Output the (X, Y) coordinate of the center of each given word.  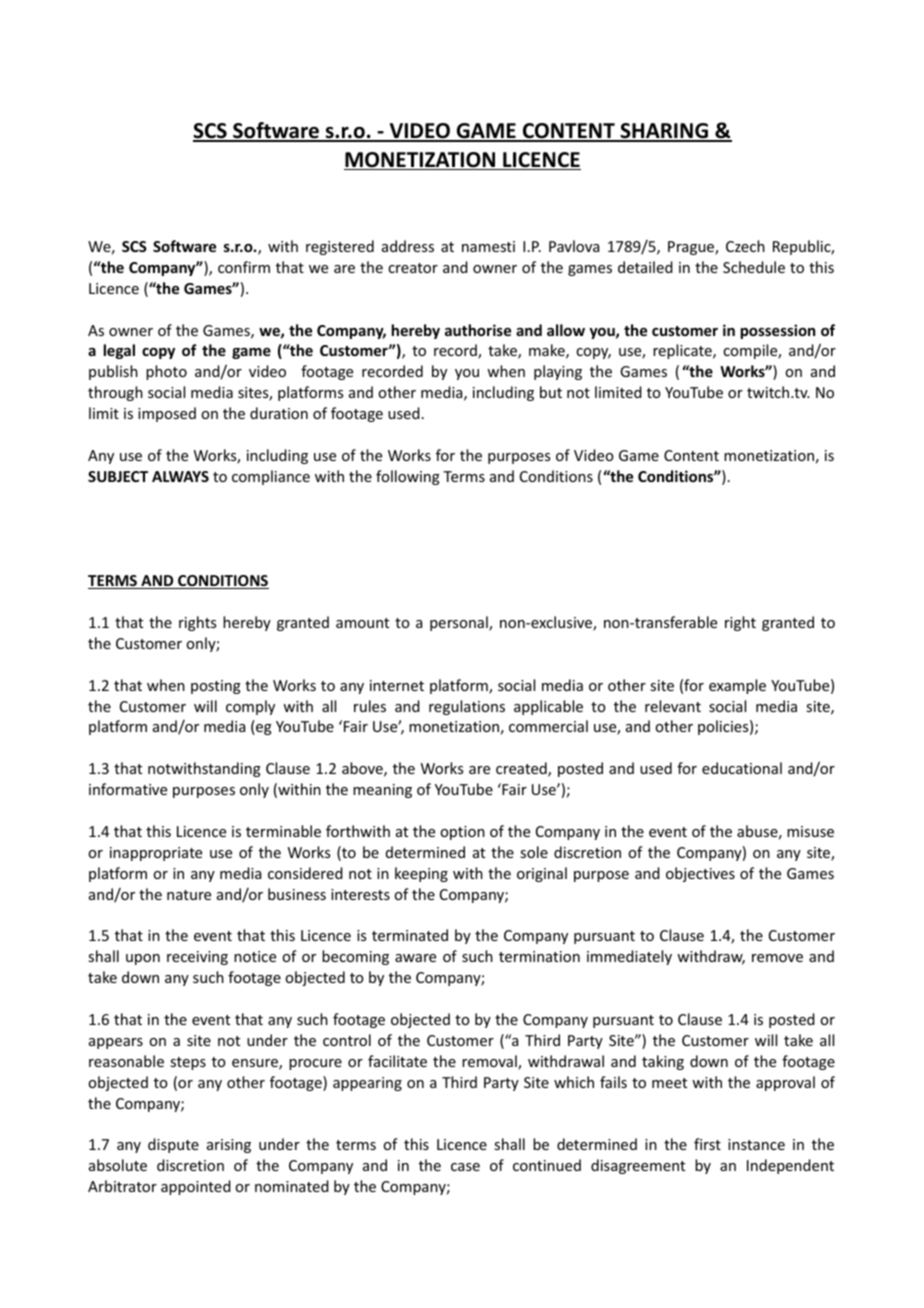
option (462, 833)
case (465, 1167)
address (408, 246)
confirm (244, 267)
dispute (173, 1145)
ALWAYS (180, 476)
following (408, 477)
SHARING (664, 132)
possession (777, 331)
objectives (700, 874)
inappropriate (156, 854)
